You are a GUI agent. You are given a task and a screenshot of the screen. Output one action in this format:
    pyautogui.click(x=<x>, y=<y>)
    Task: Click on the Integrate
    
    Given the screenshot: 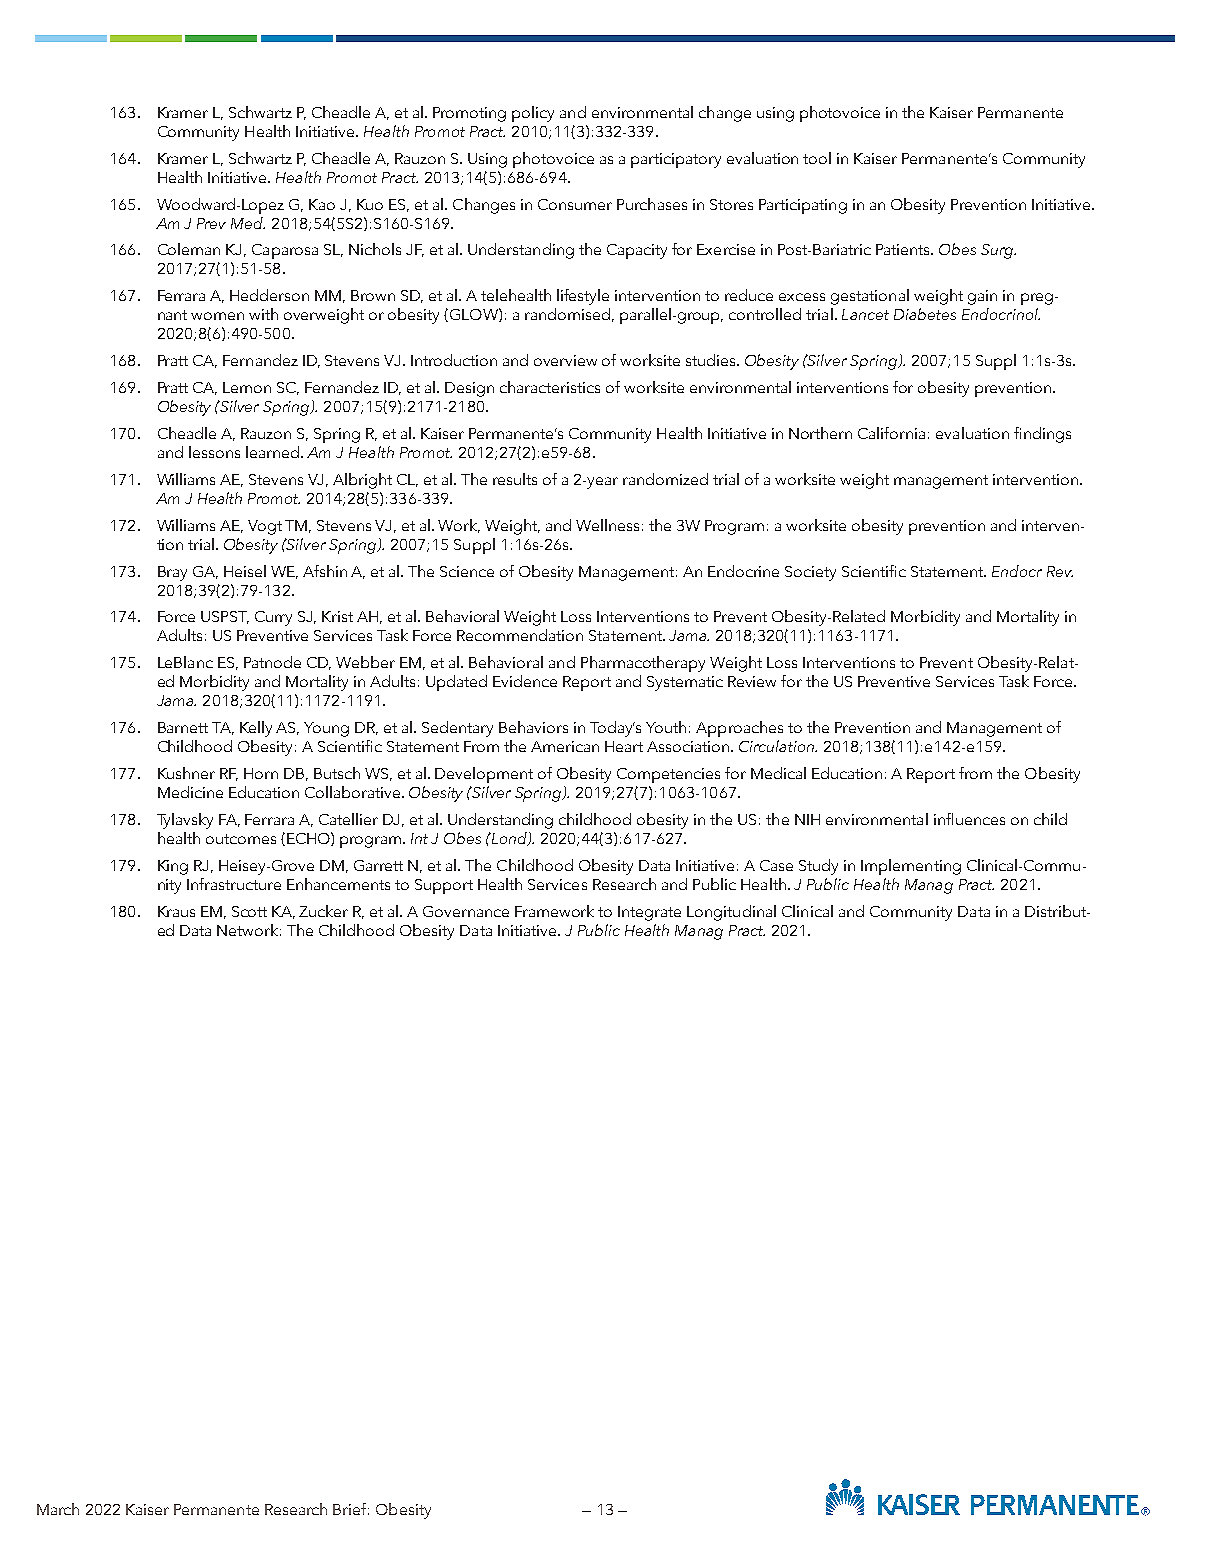 What is the action you would take?
    pyautogui.click(x=649, y=913)
